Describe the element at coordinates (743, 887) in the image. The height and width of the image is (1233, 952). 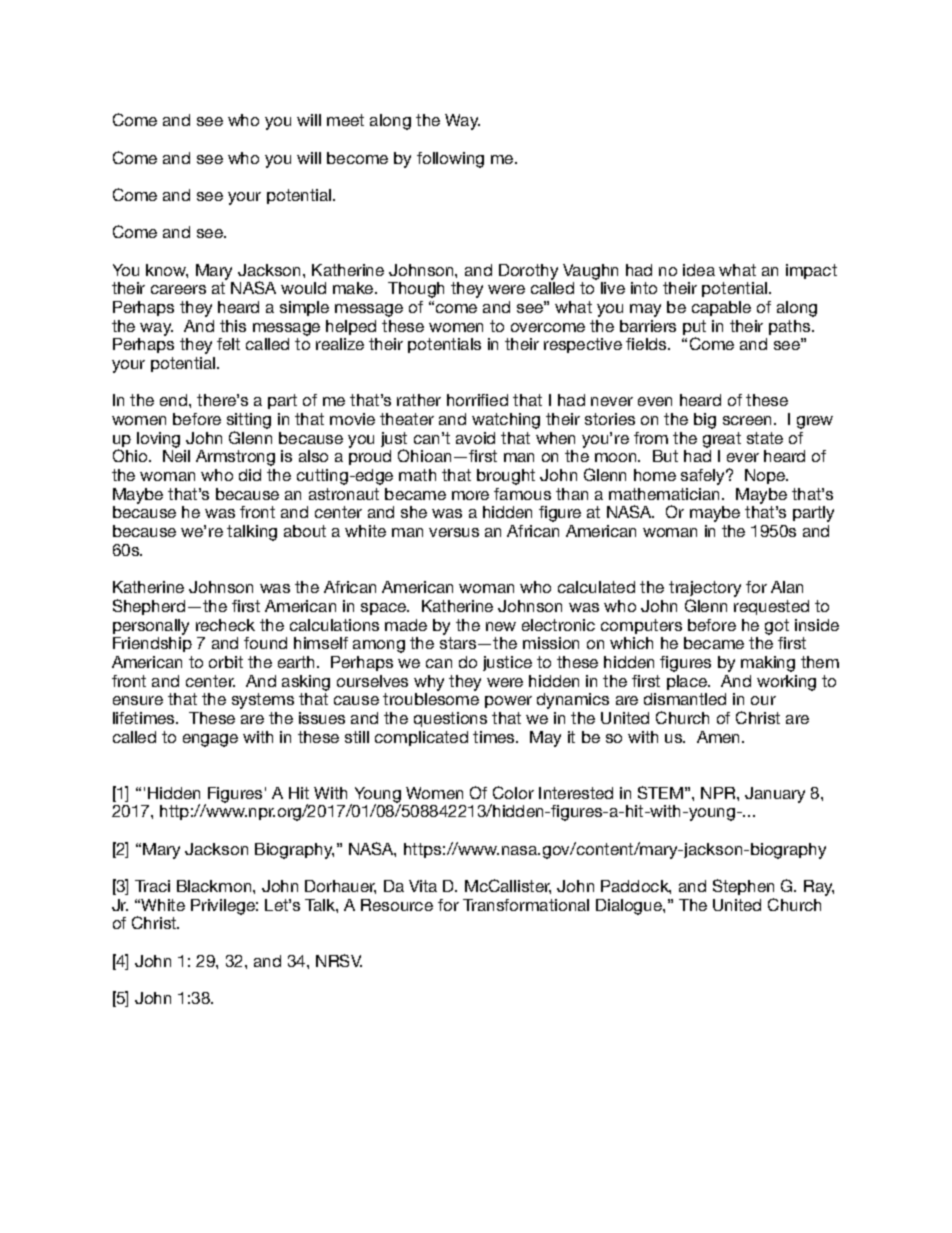
I see `Stephen` at that location.
